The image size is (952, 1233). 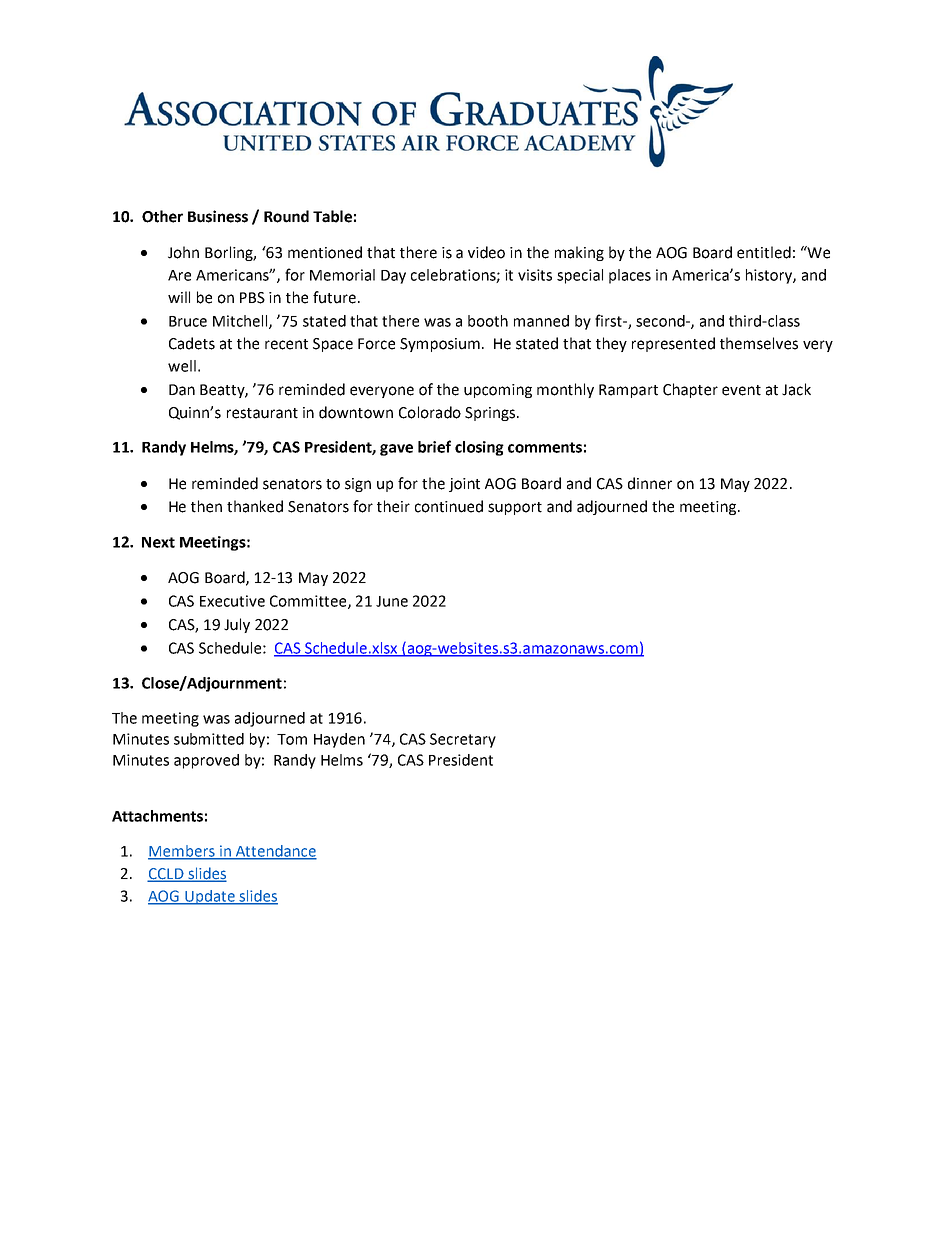 I want to click on entitled, so click(x=764, y=252).
